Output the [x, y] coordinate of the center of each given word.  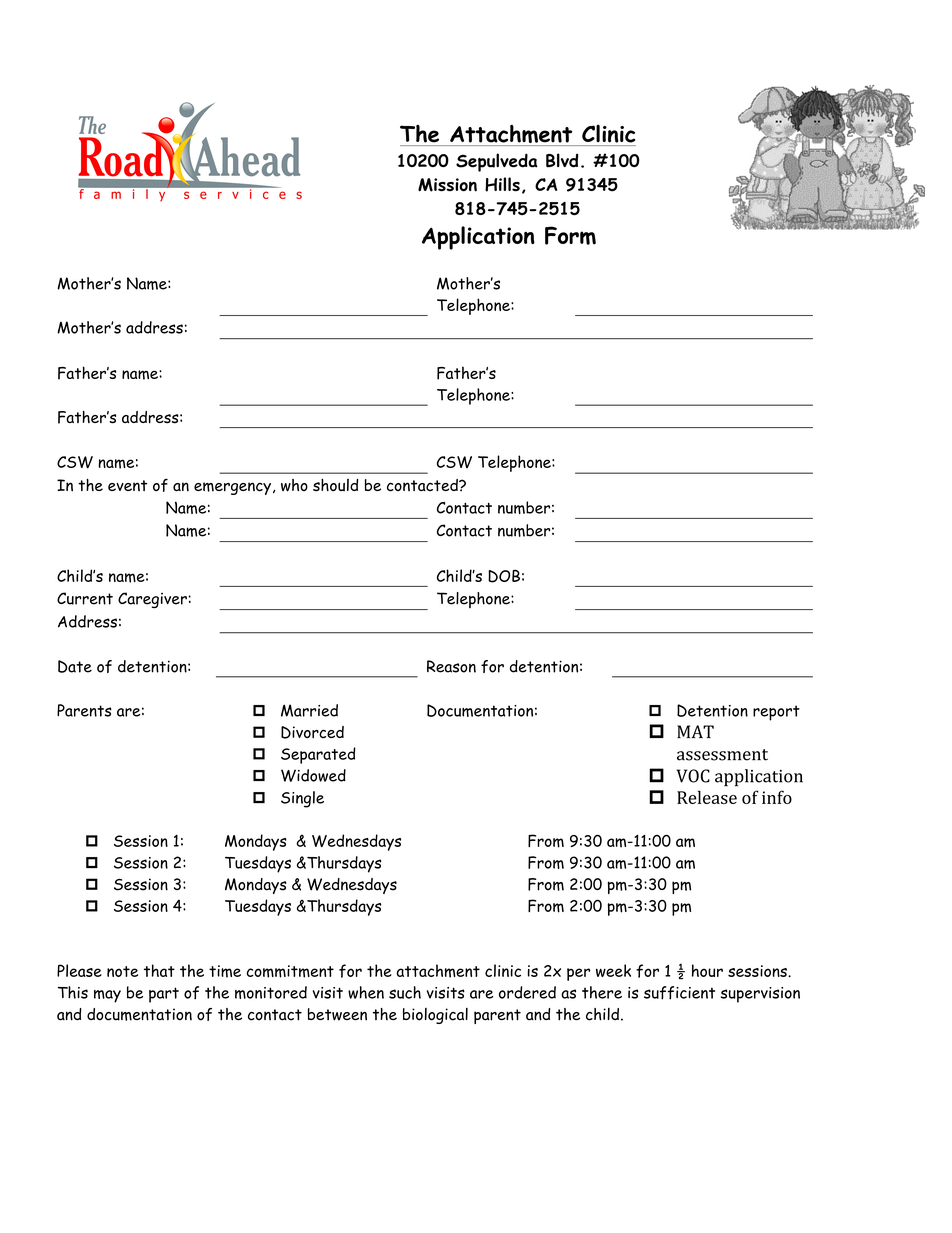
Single [302, 799]
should [335, 485]
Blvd [562, 160]
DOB [504, 576]
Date [75, 666]
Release [707, 797]
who [294, 485]
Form [570, 235]
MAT [695, 731]
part [164, 995]
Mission [447, 185]
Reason [451, 666]
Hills [502, 184]
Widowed [313, 775]
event [127, 485]
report [776, 713]
